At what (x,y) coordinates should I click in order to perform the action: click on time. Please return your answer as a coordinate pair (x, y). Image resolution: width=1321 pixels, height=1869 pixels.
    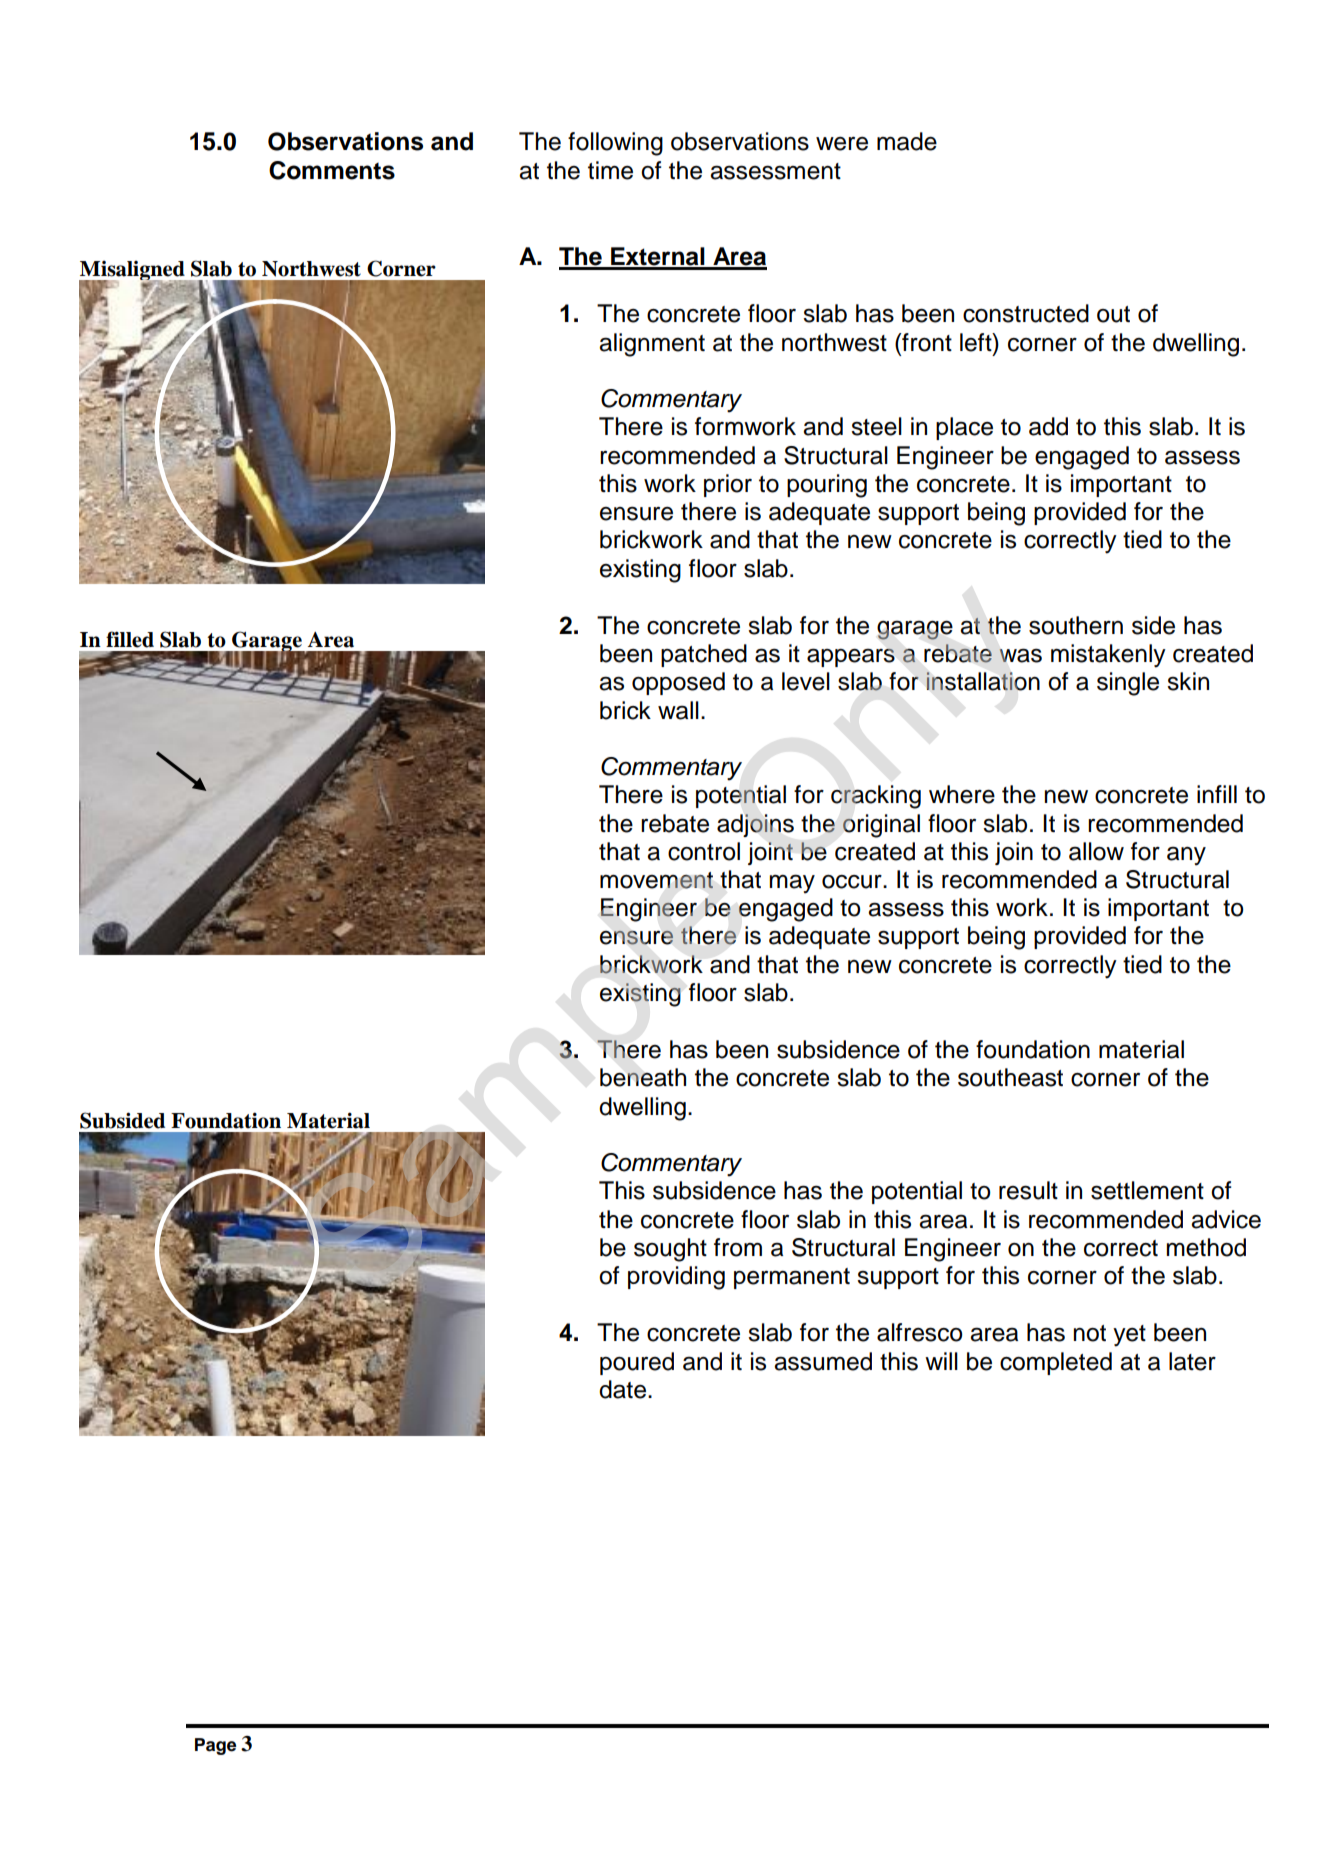
    Looking at the image, I should click on (610, 170).
